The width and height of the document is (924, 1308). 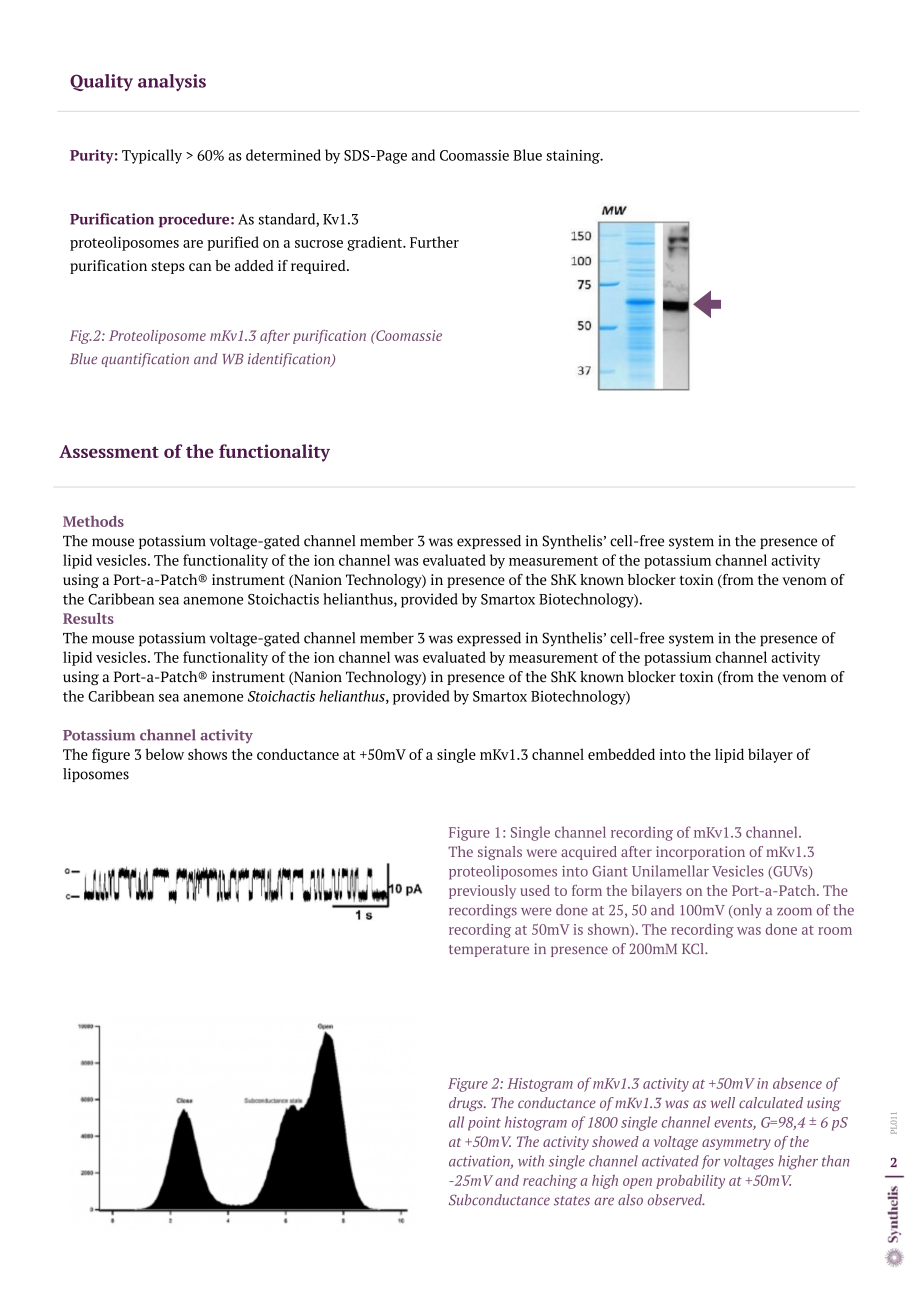 What do you see at coordinates (467, 1104) in the document?
I see `drugs` at bounding box center [467, 1104].
